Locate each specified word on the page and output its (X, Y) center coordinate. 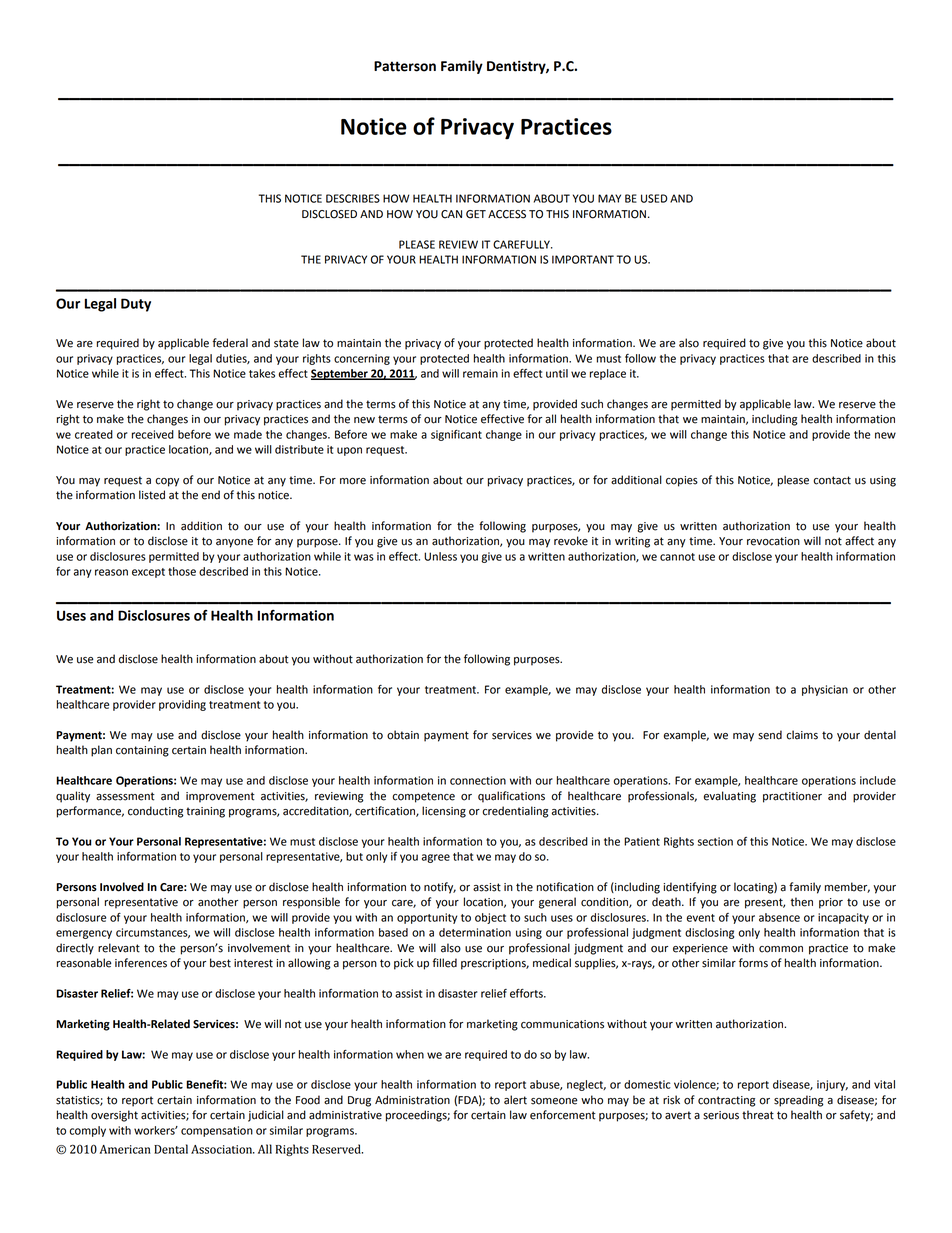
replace (608, 374)
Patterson (405, 66)
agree (436, 858)
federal (230, 343)
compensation (217, 1131)
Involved (122, 887)
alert (515, 1100)
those (182, 571)
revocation (773, 541)
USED (654, 198)
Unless (440, 556)
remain (480, 373)
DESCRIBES (353, 198)
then (801, 902)
